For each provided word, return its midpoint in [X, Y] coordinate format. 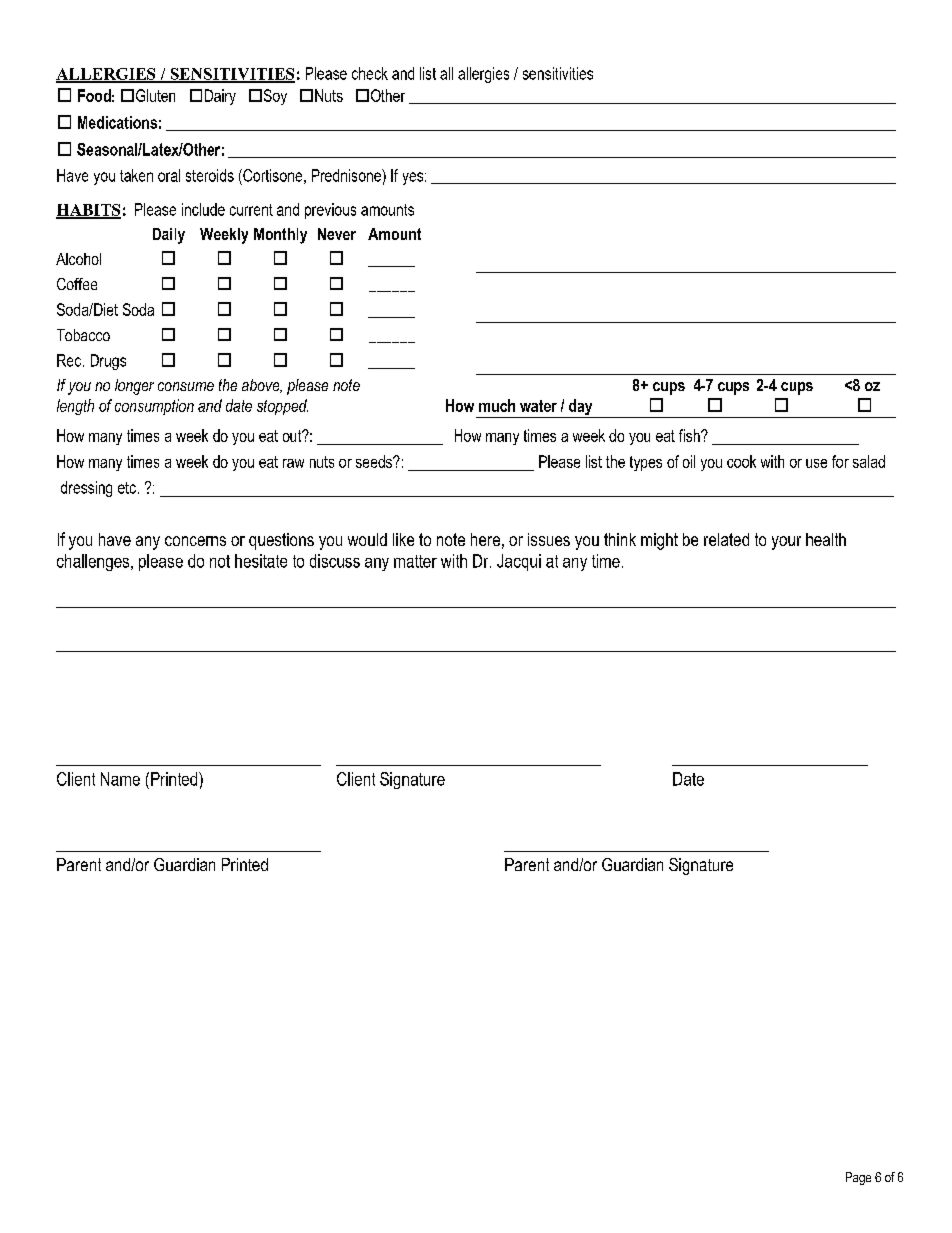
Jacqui [519, 562]
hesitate [261, 561]
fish [690, 435]
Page [858, 1178]
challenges [93, 562]
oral [169, 175]
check [370, 73]
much [497, 405]
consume [186, 386]
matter [415, 561]
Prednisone [347, 175]
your [786, 543]
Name [120, 779]
